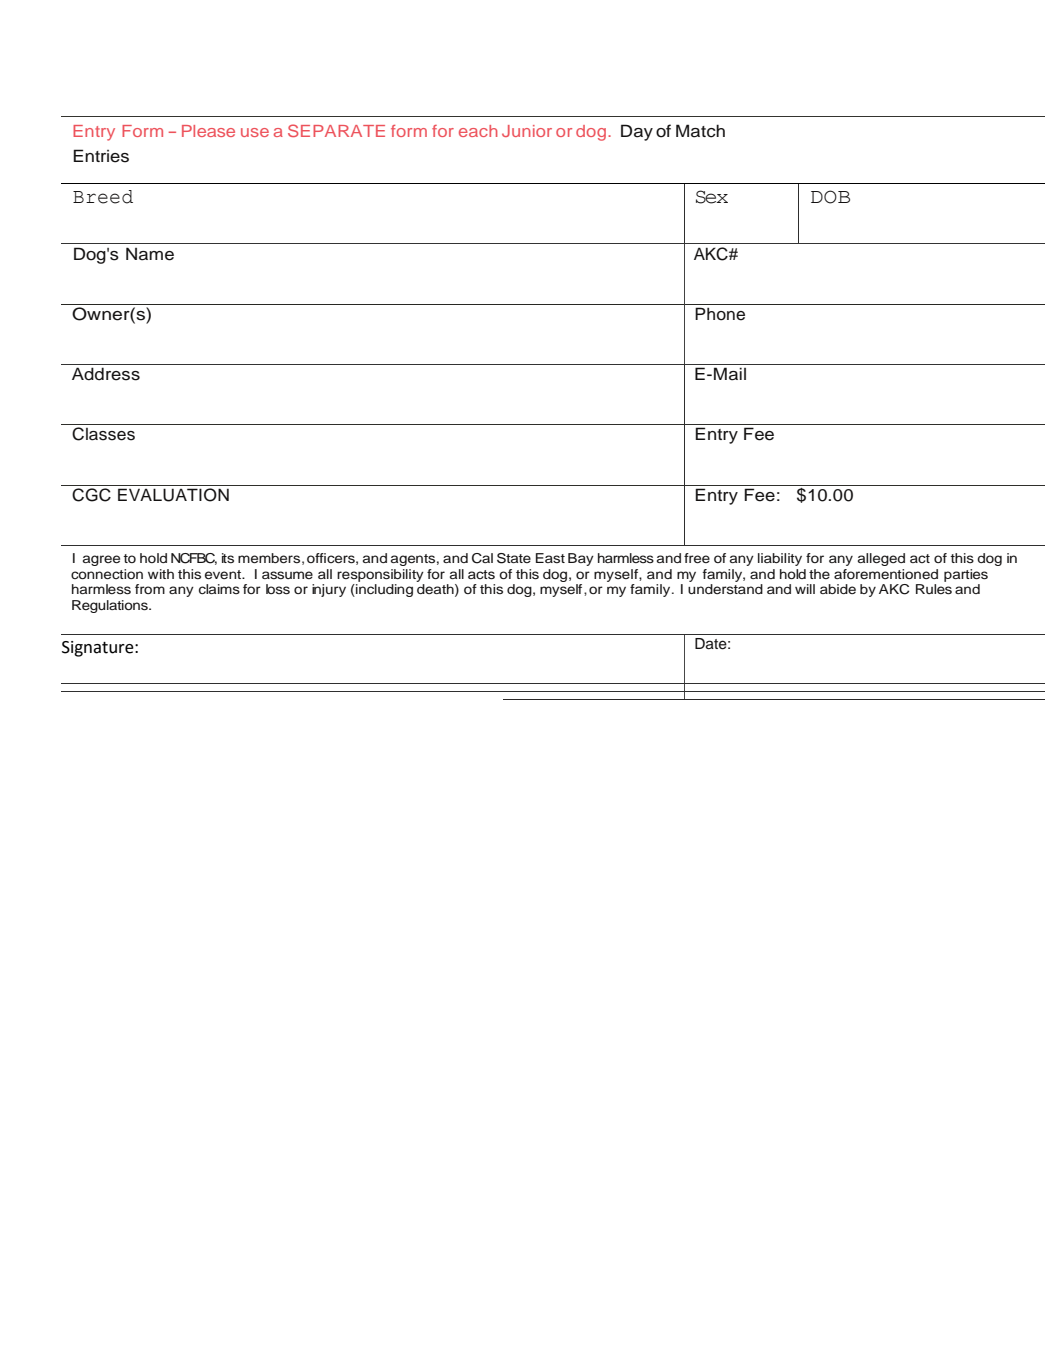  I want to click on acts, so click(481, 575).
